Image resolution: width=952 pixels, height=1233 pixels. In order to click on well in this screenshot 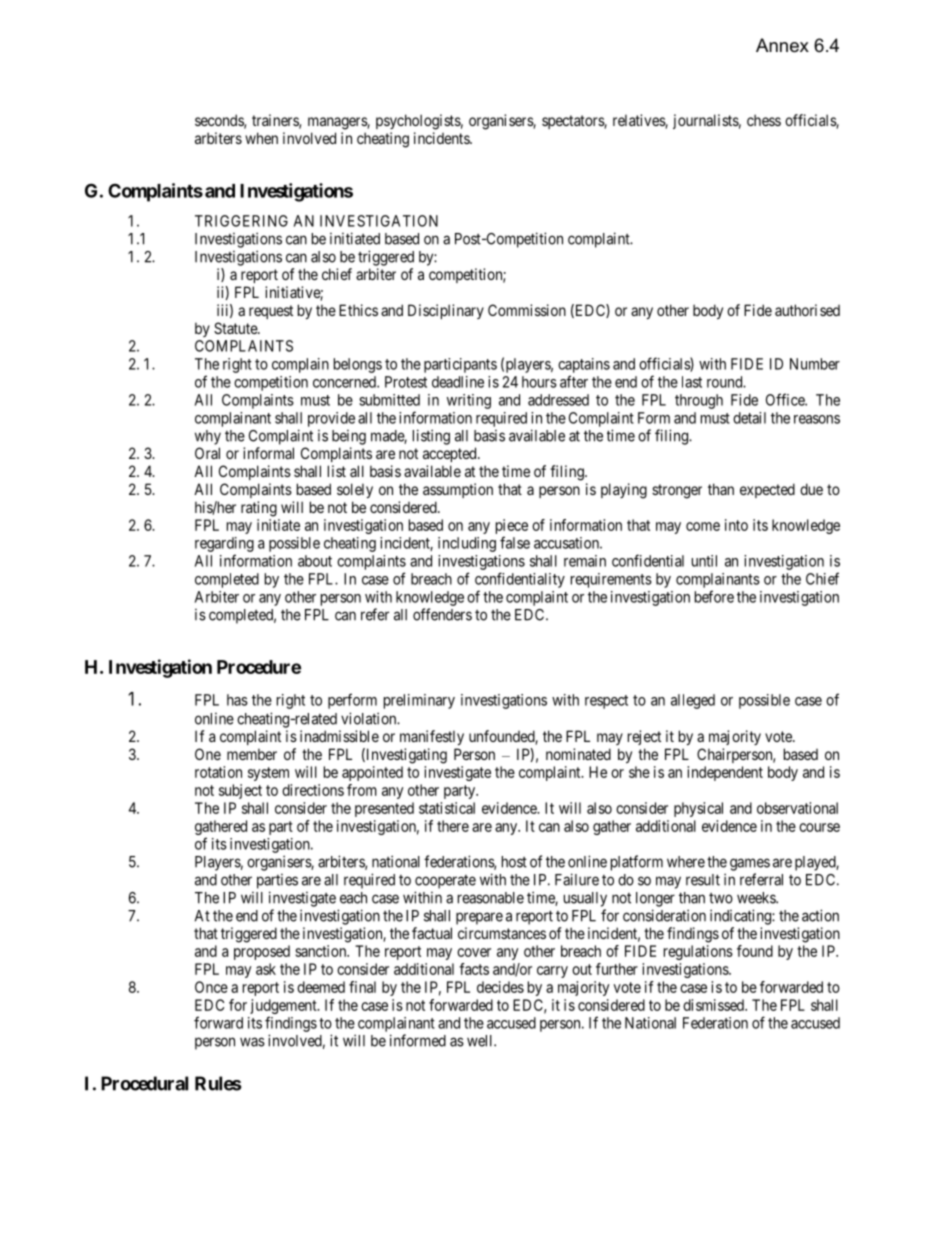, I will do `click(481, 1041)`.
